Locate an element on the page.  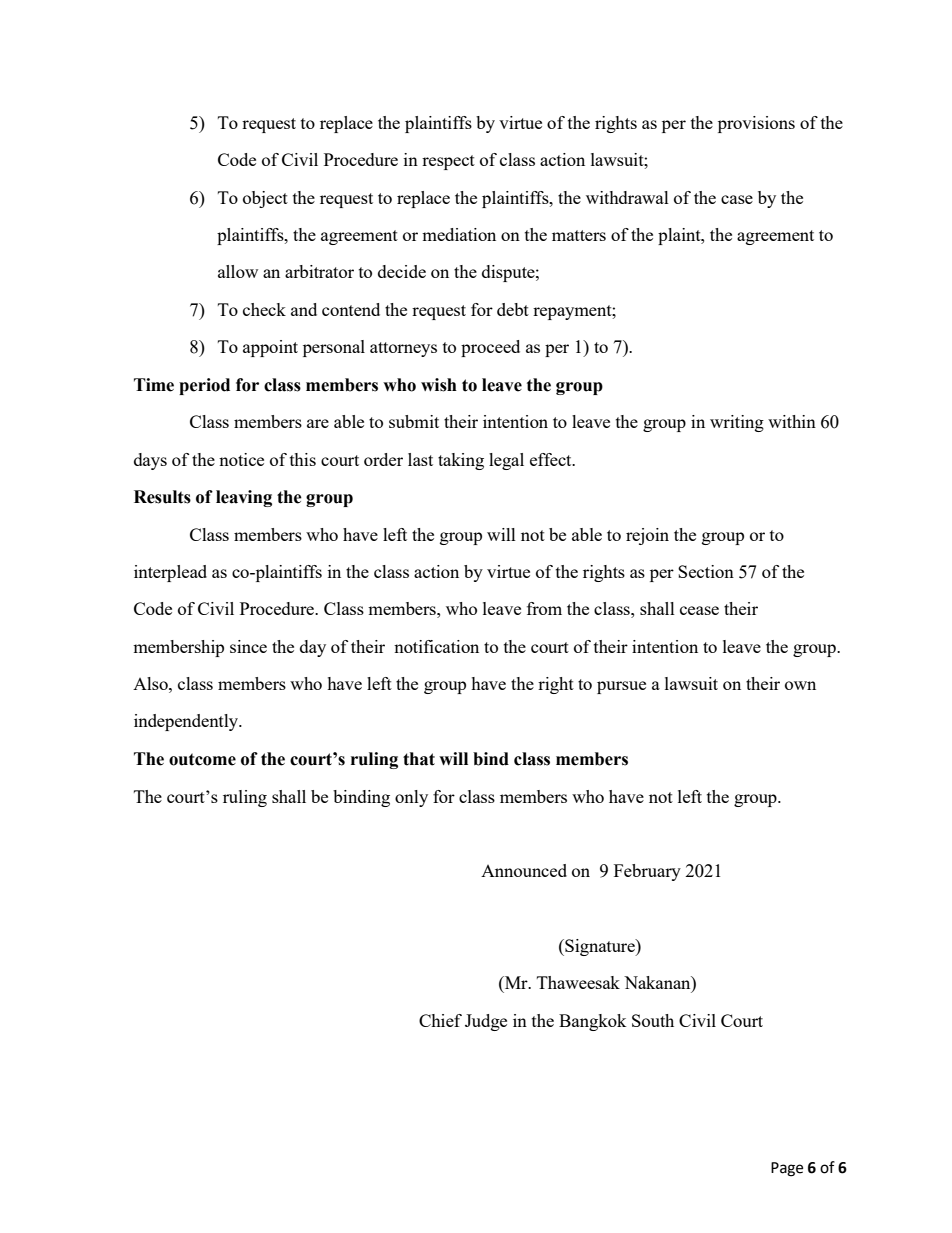
provisions is located at coordinates (756, 124).
